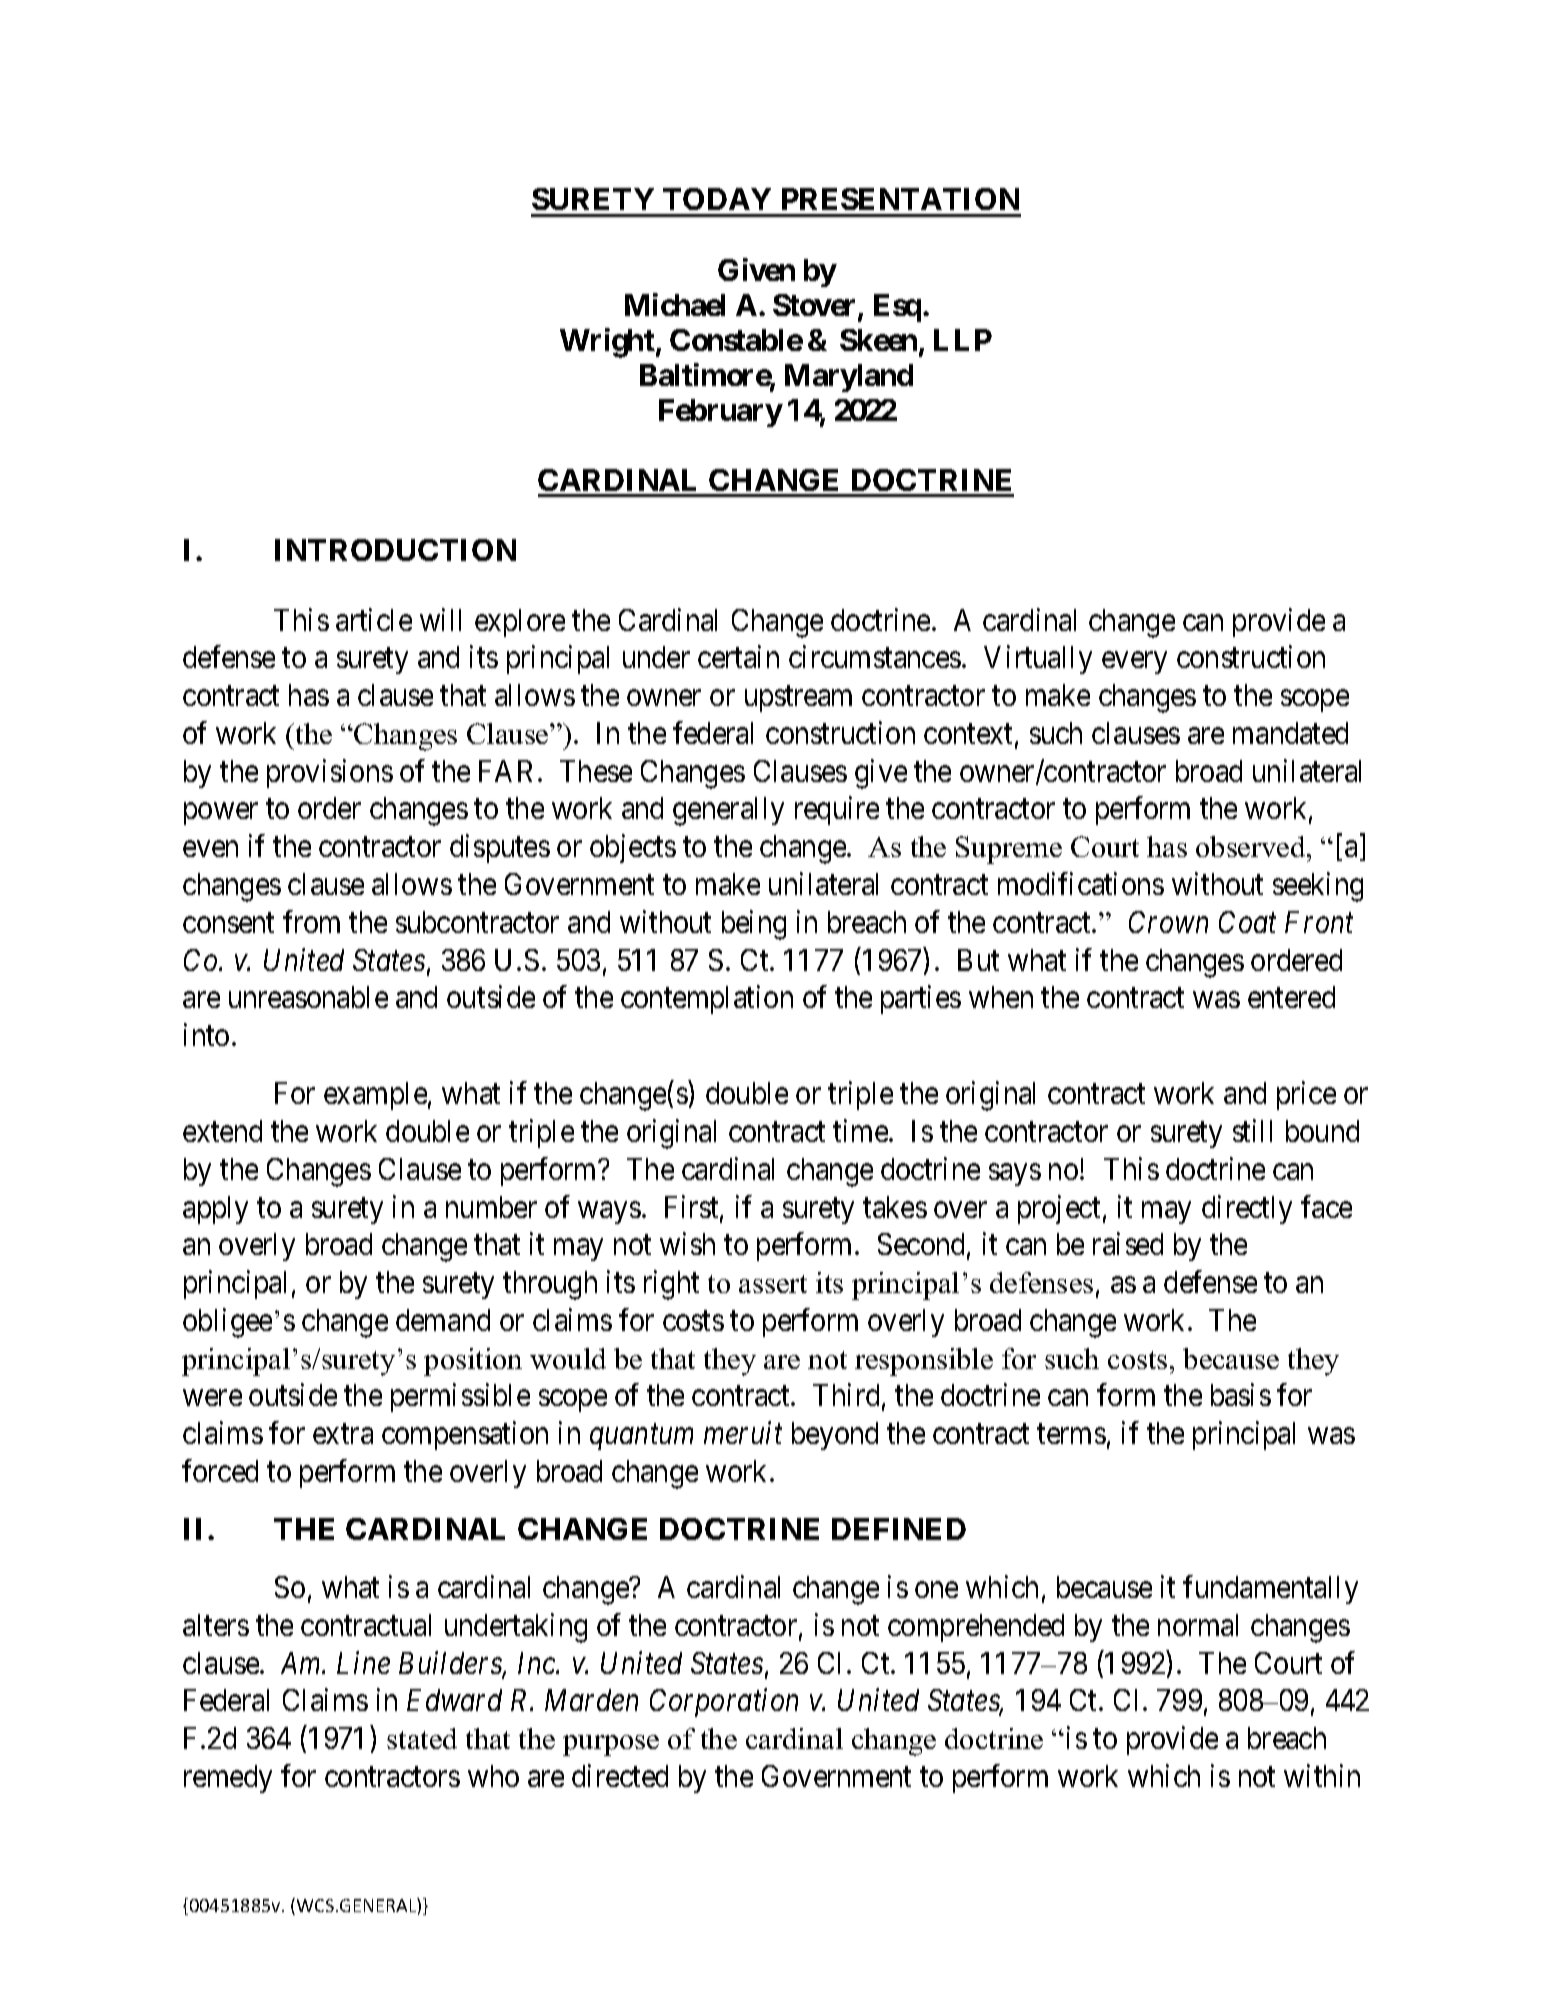 The image size is (1552, 2009). What do you see at coordinates (849, 378) in the page?
I see `Maryland` at bounding box center [849, 378].
